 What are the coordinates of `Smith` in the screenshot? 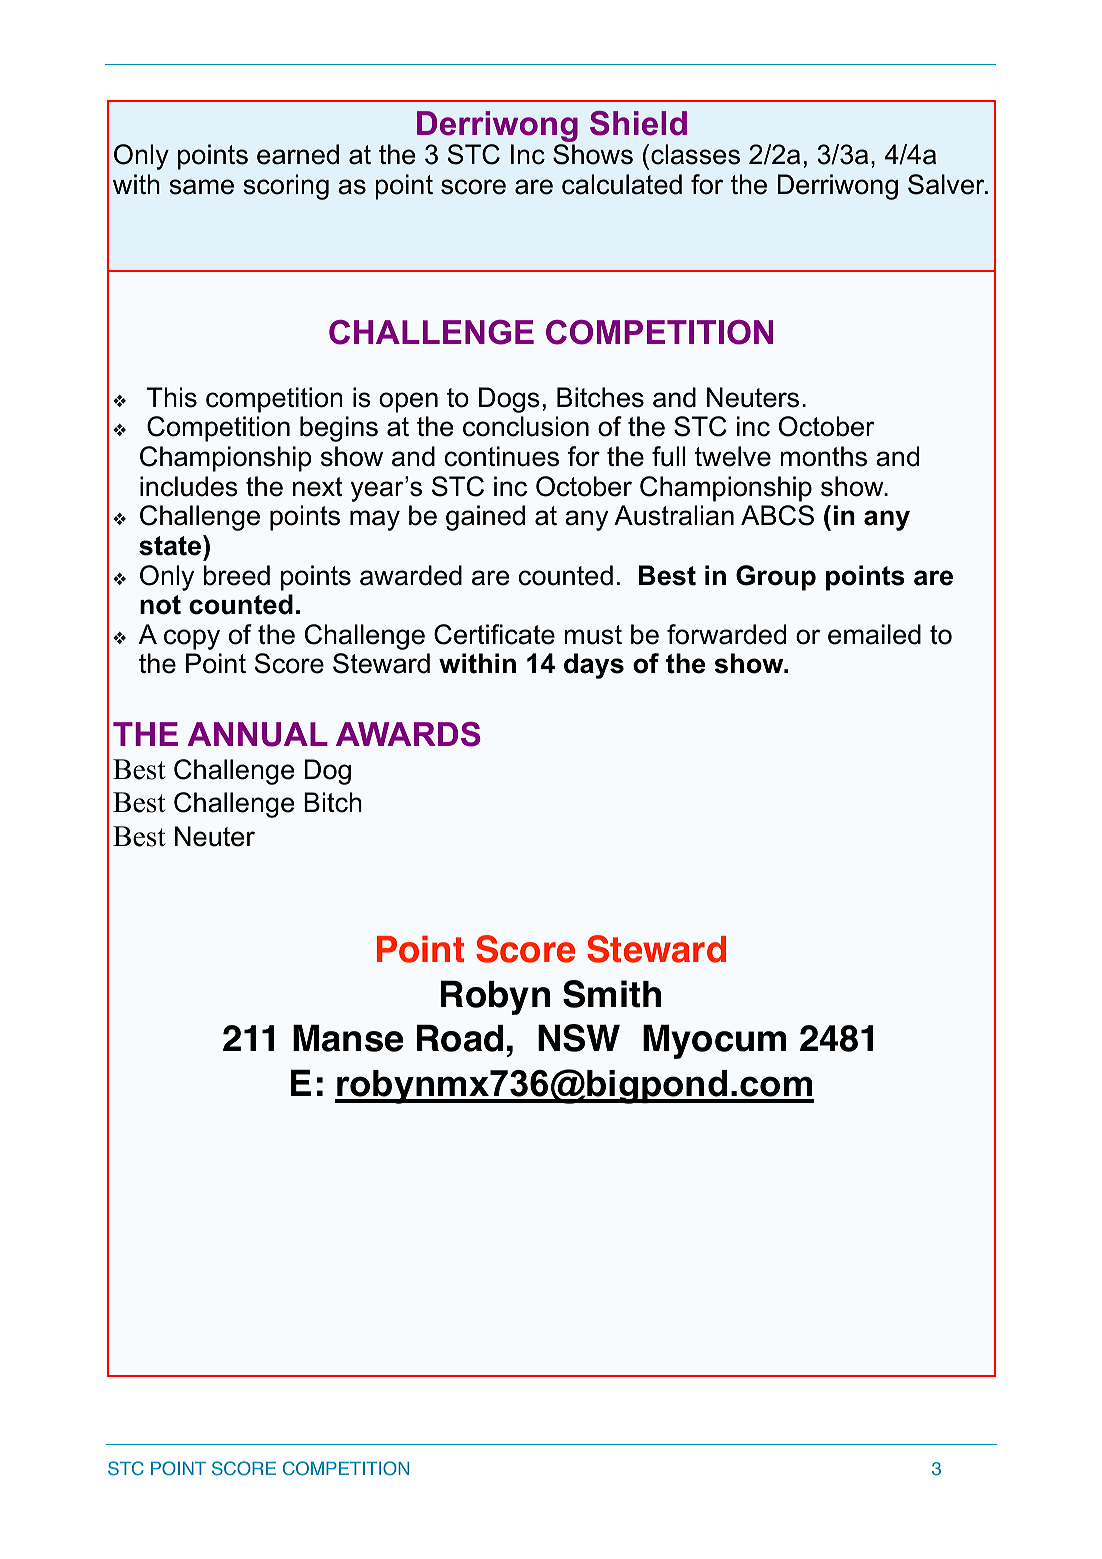 It's located at (612, 994).
